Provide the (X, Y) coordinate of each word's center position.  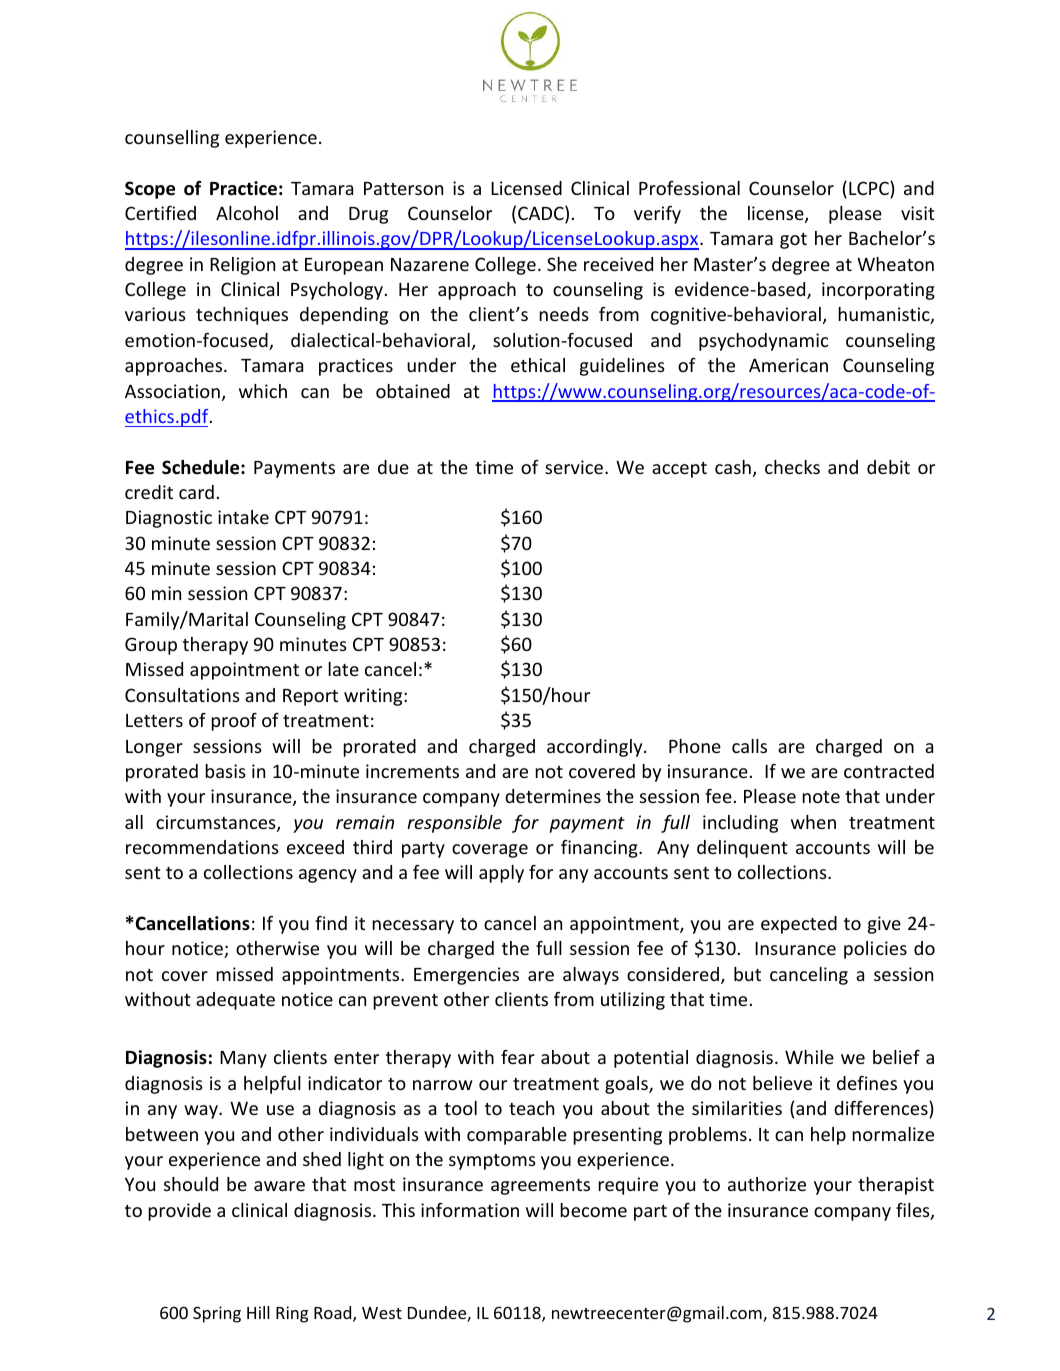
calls (749, 746)
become (593, 1210)
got (793, 241)
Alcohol (247, 213)
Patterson (403, 188)
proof (234, 722)
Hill (258, 1312)
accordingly (596, 748)
